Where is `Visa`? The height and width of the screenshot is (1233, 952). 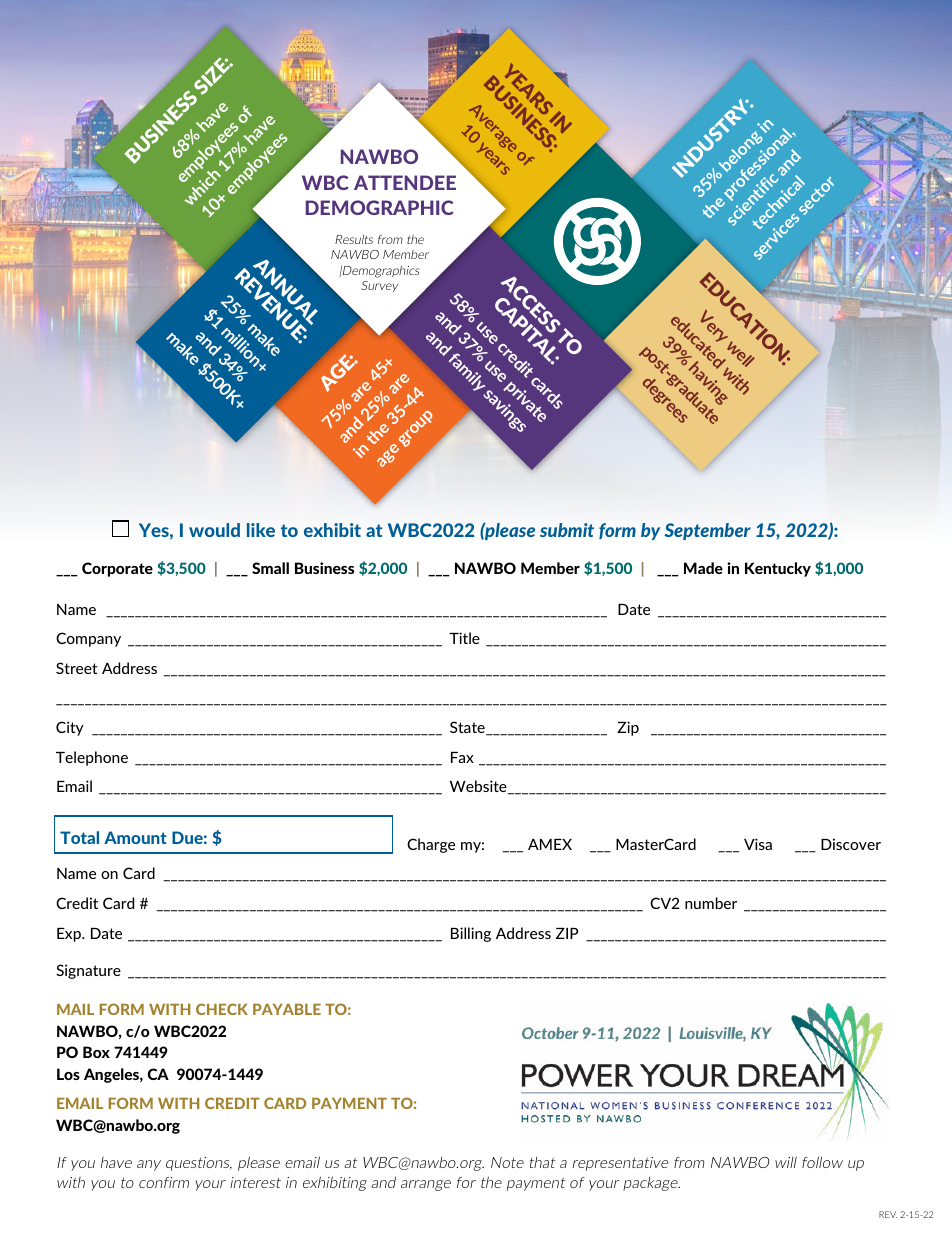
Visa is located at coordinates (758, 844).
